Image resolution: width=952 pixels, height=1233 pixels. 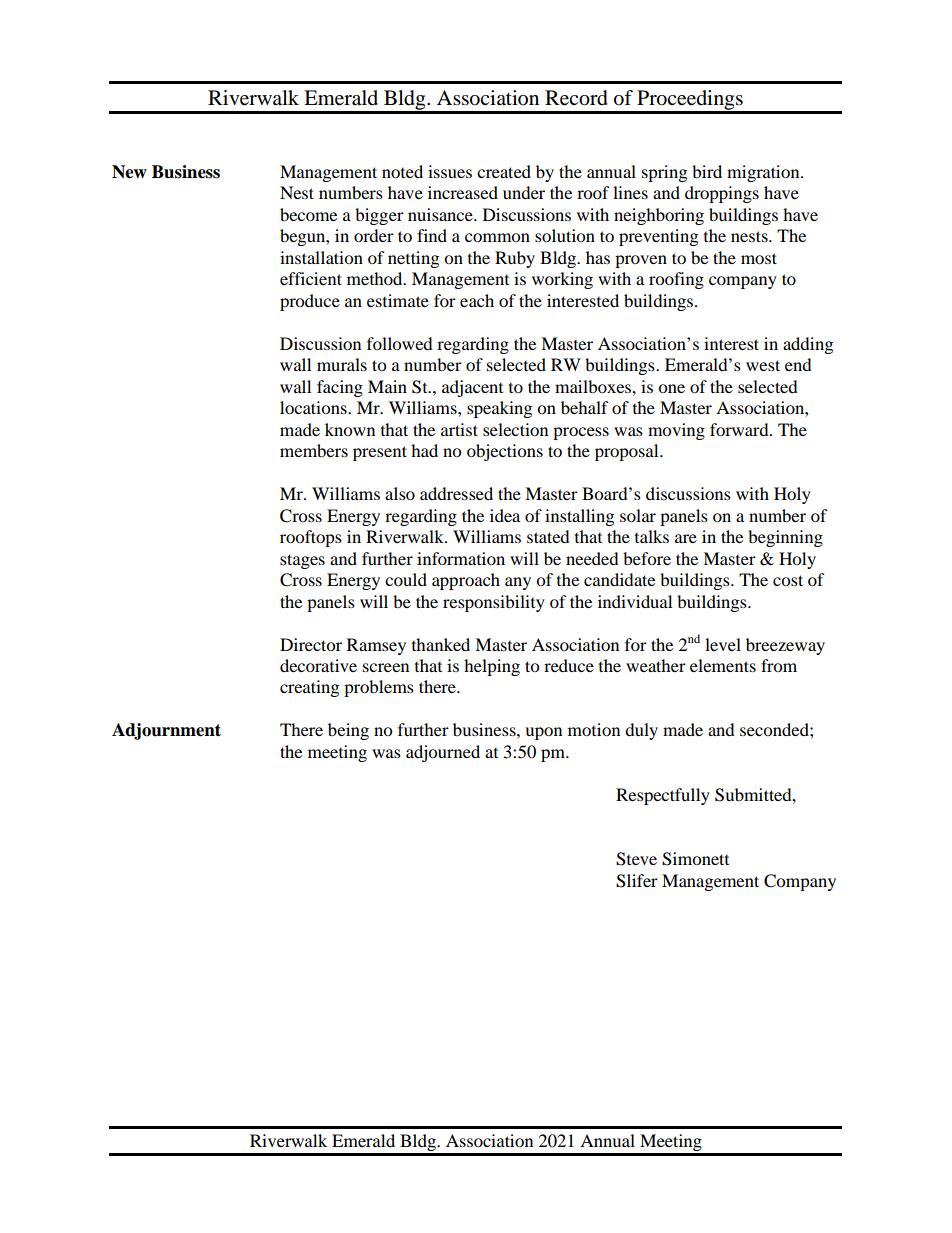 What do you see at coordinates (342, 364) in the page?
I see `murals` at bounding box center [342, 364].
